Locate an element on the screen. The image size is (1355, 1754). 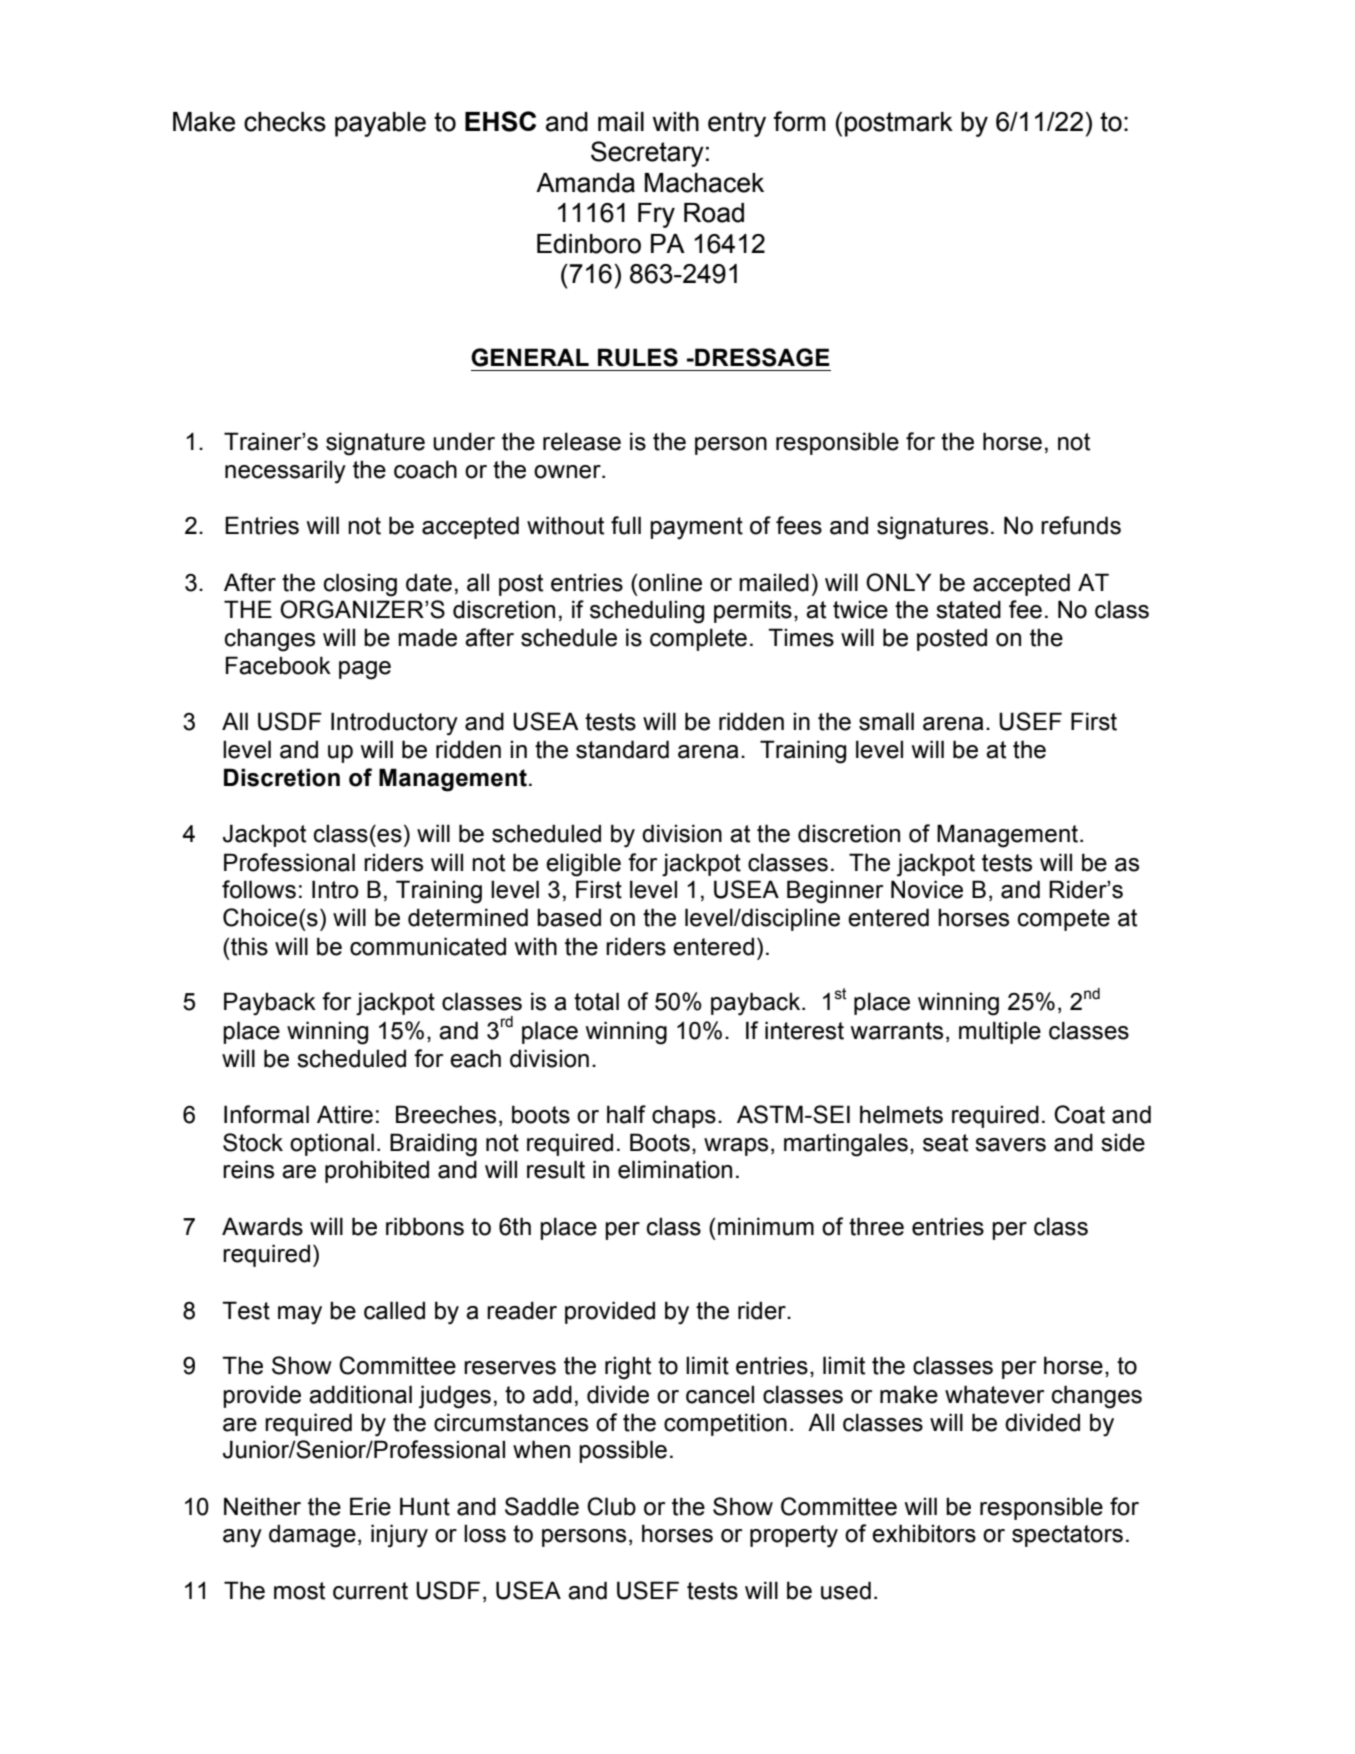
Secretary is located at coordinates (647, 154).
